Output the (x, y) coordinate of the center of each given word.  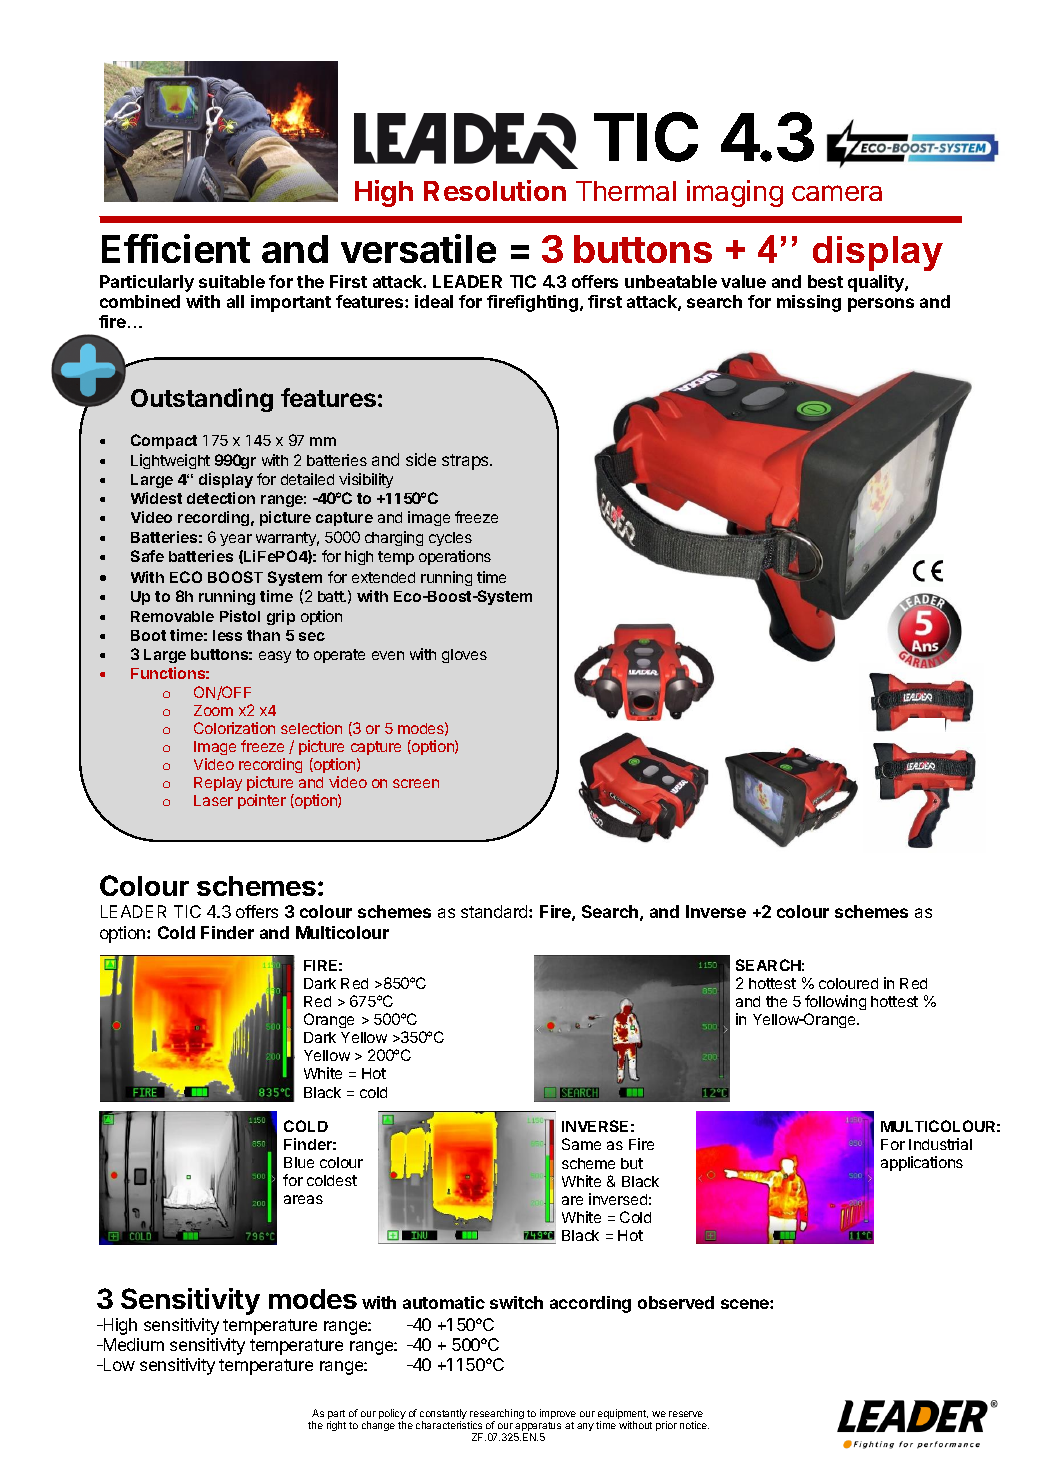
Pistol (240, 616)
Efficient (176, 248)
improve (558, 1414)
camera (837, 193)
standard (495, 911)
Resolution (495, 190)
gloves (464, 656)
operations (455, 557)
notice (694, 1425)
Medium (132, 1344)
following (835, 1004)
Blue (299, 1162)
